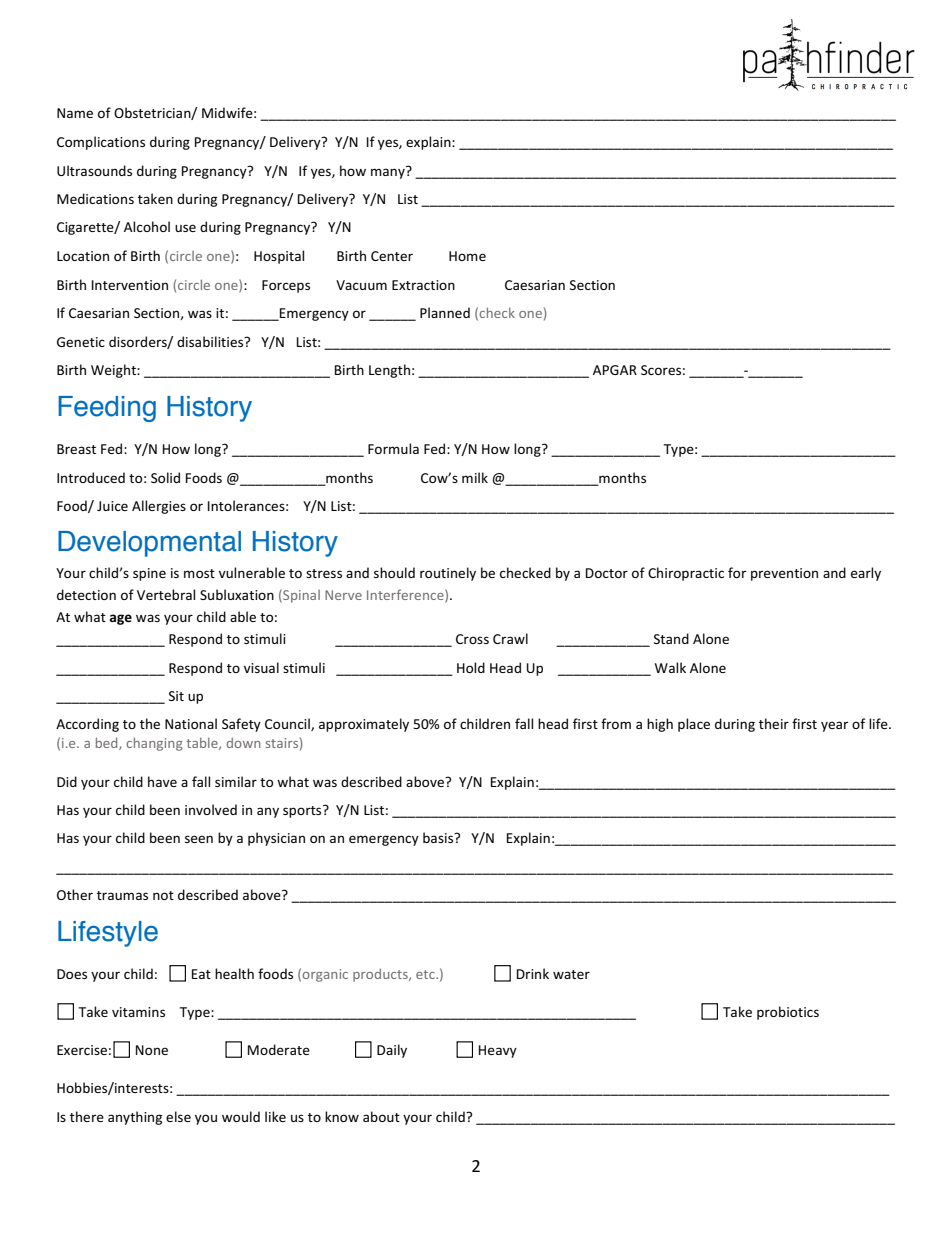  What do you see at coordinates (178, 1116) in the screenshot?
I see `else` at bounding box center [178, 1116].
